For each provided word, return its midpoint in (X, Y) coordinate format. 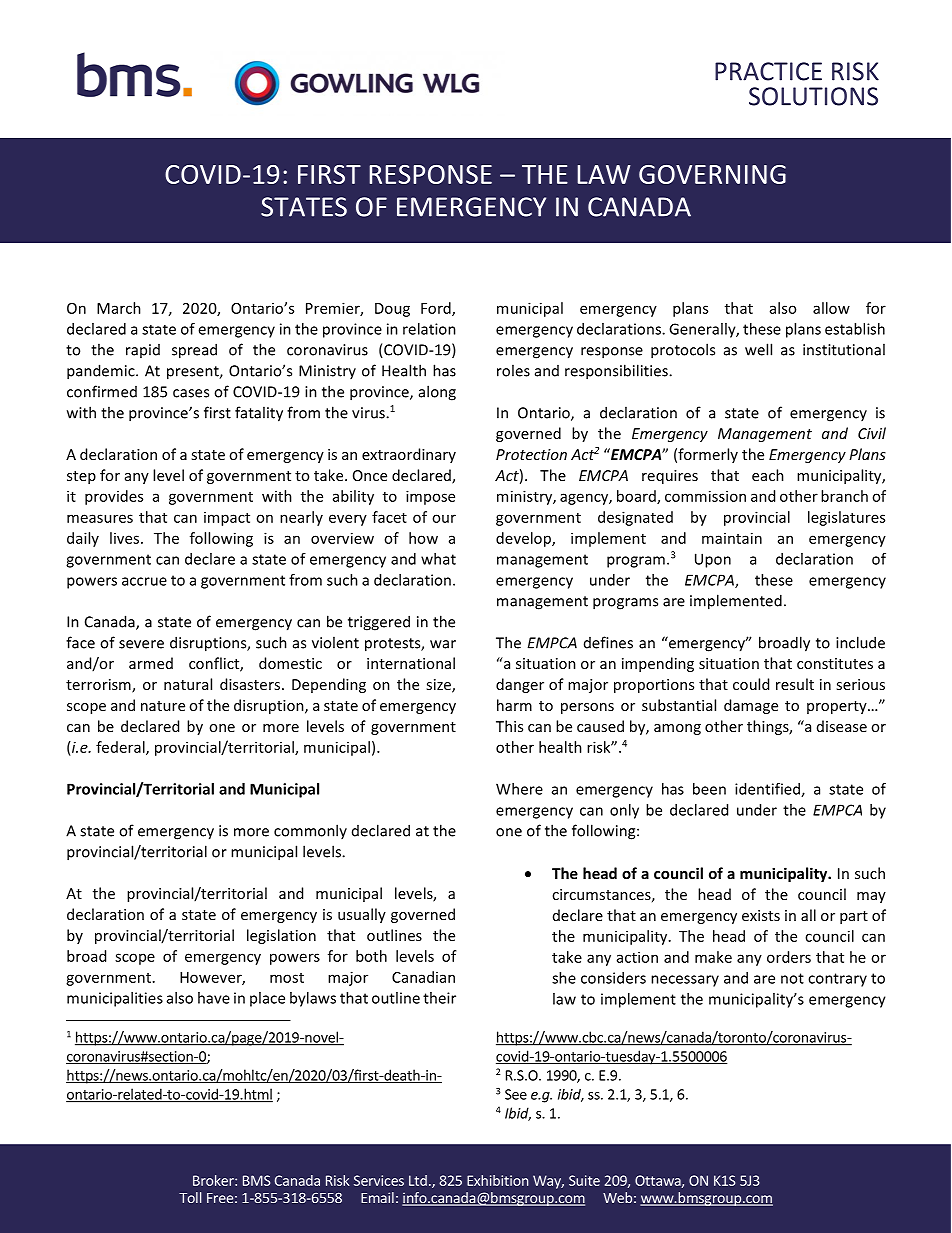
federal (121, 748)
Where (519, 789)
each (768, 475)
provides (114, 497)
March (119, 308)
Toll (190, 1197)
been (709, 789)
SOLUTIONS (813, 96)
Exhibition (498, 1180)
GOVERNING (712, 174)
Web (617, 1197)
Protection (531, 454)
